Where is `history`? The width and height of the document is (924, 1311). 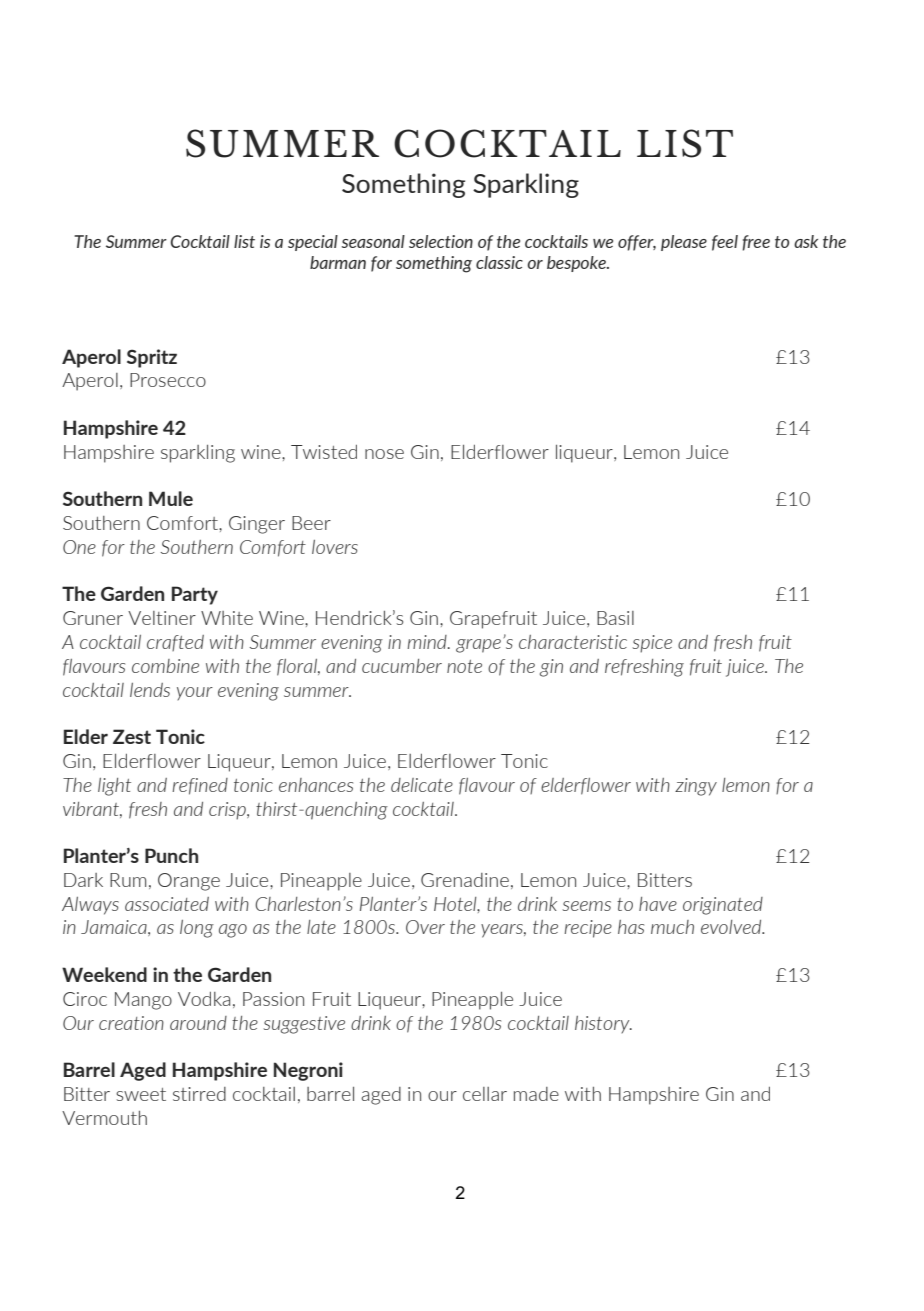 history is located at coordinates (603, 1024).
